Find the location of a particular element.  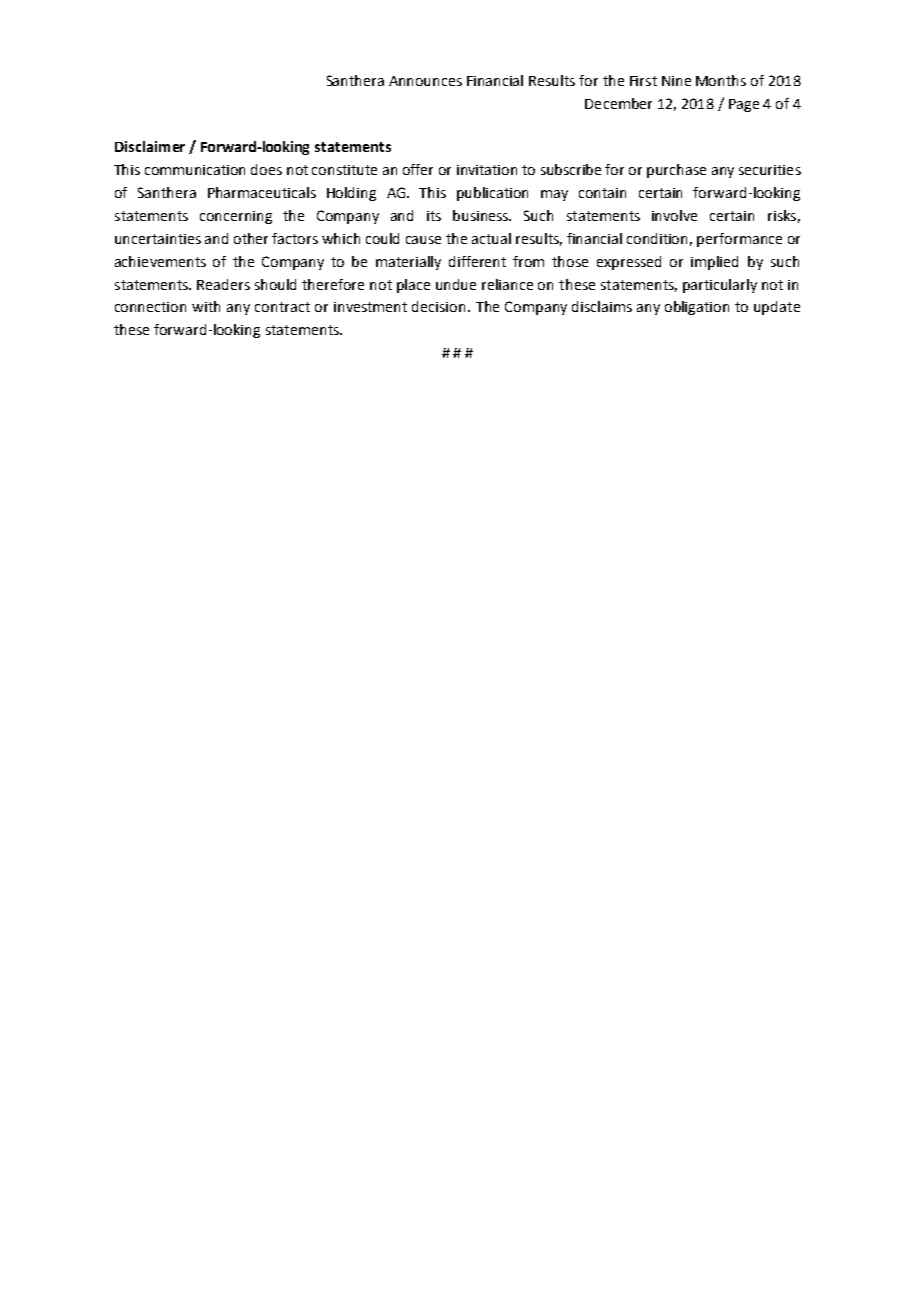

Announces is located at coordinates (425, 81).
